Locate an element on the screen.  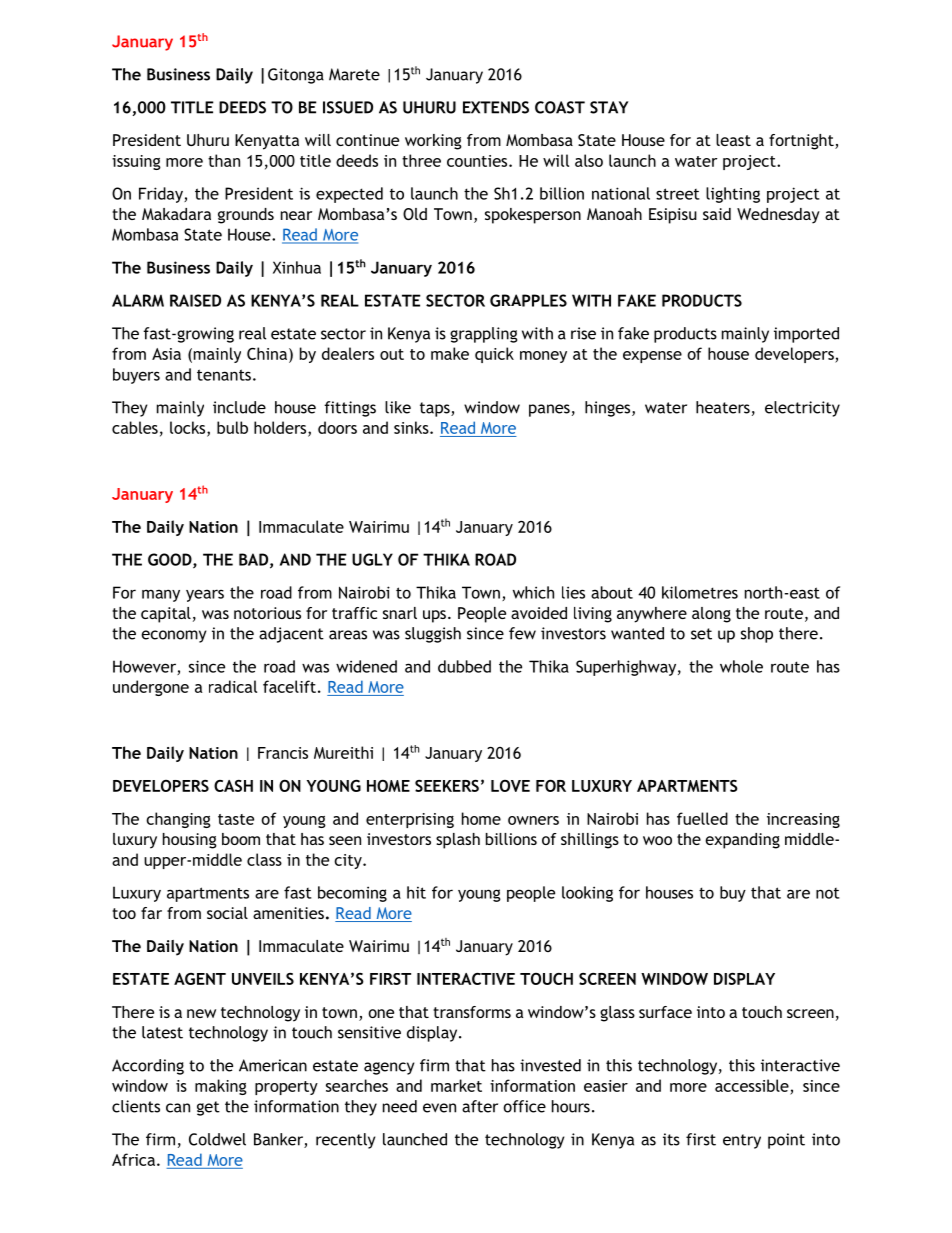
lighting is located at coordinates (733, 195).
